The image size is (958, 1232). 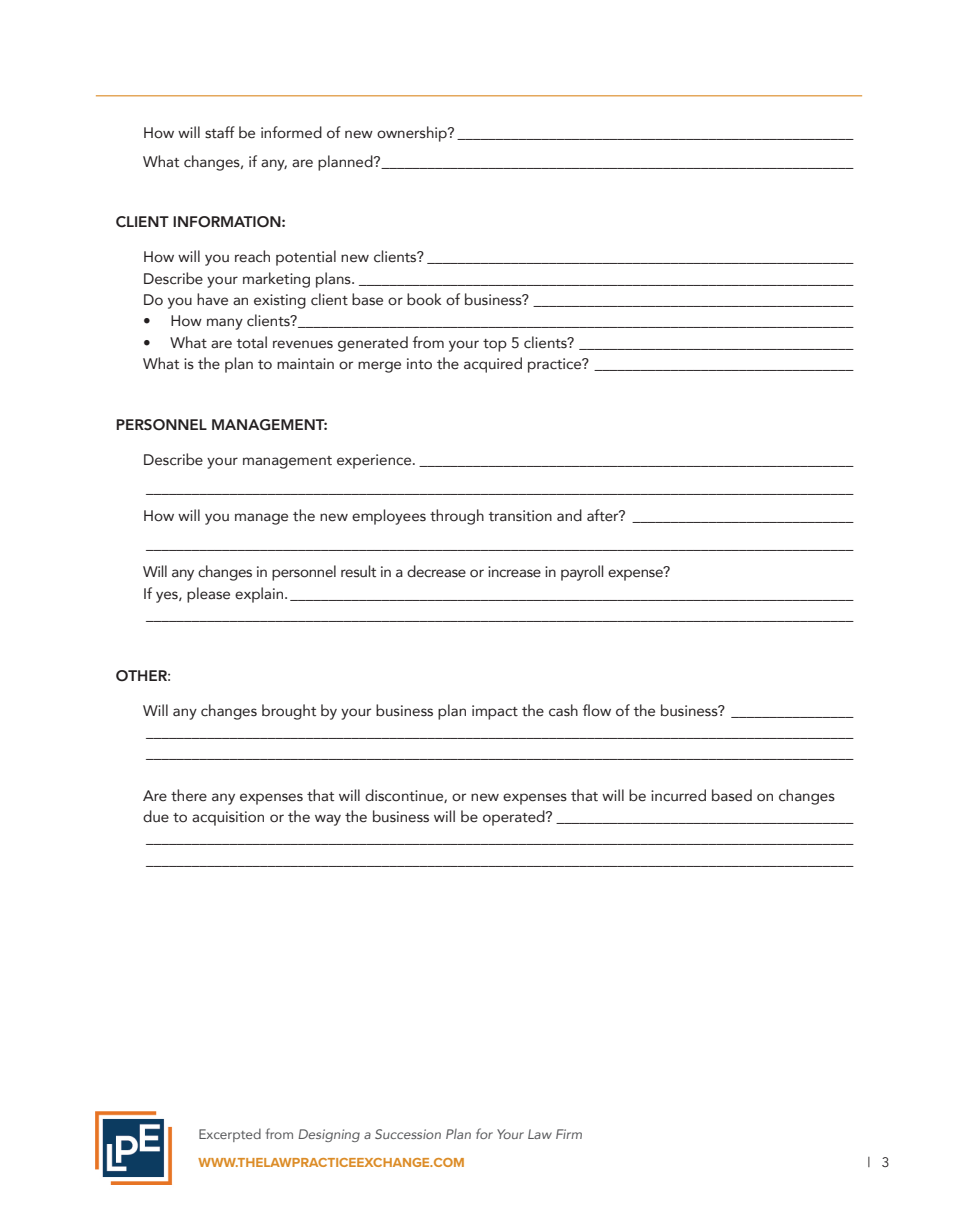 What do you see at coordinates (208, 595) in the page?
I see `please` at bounding box center [208, 595].
